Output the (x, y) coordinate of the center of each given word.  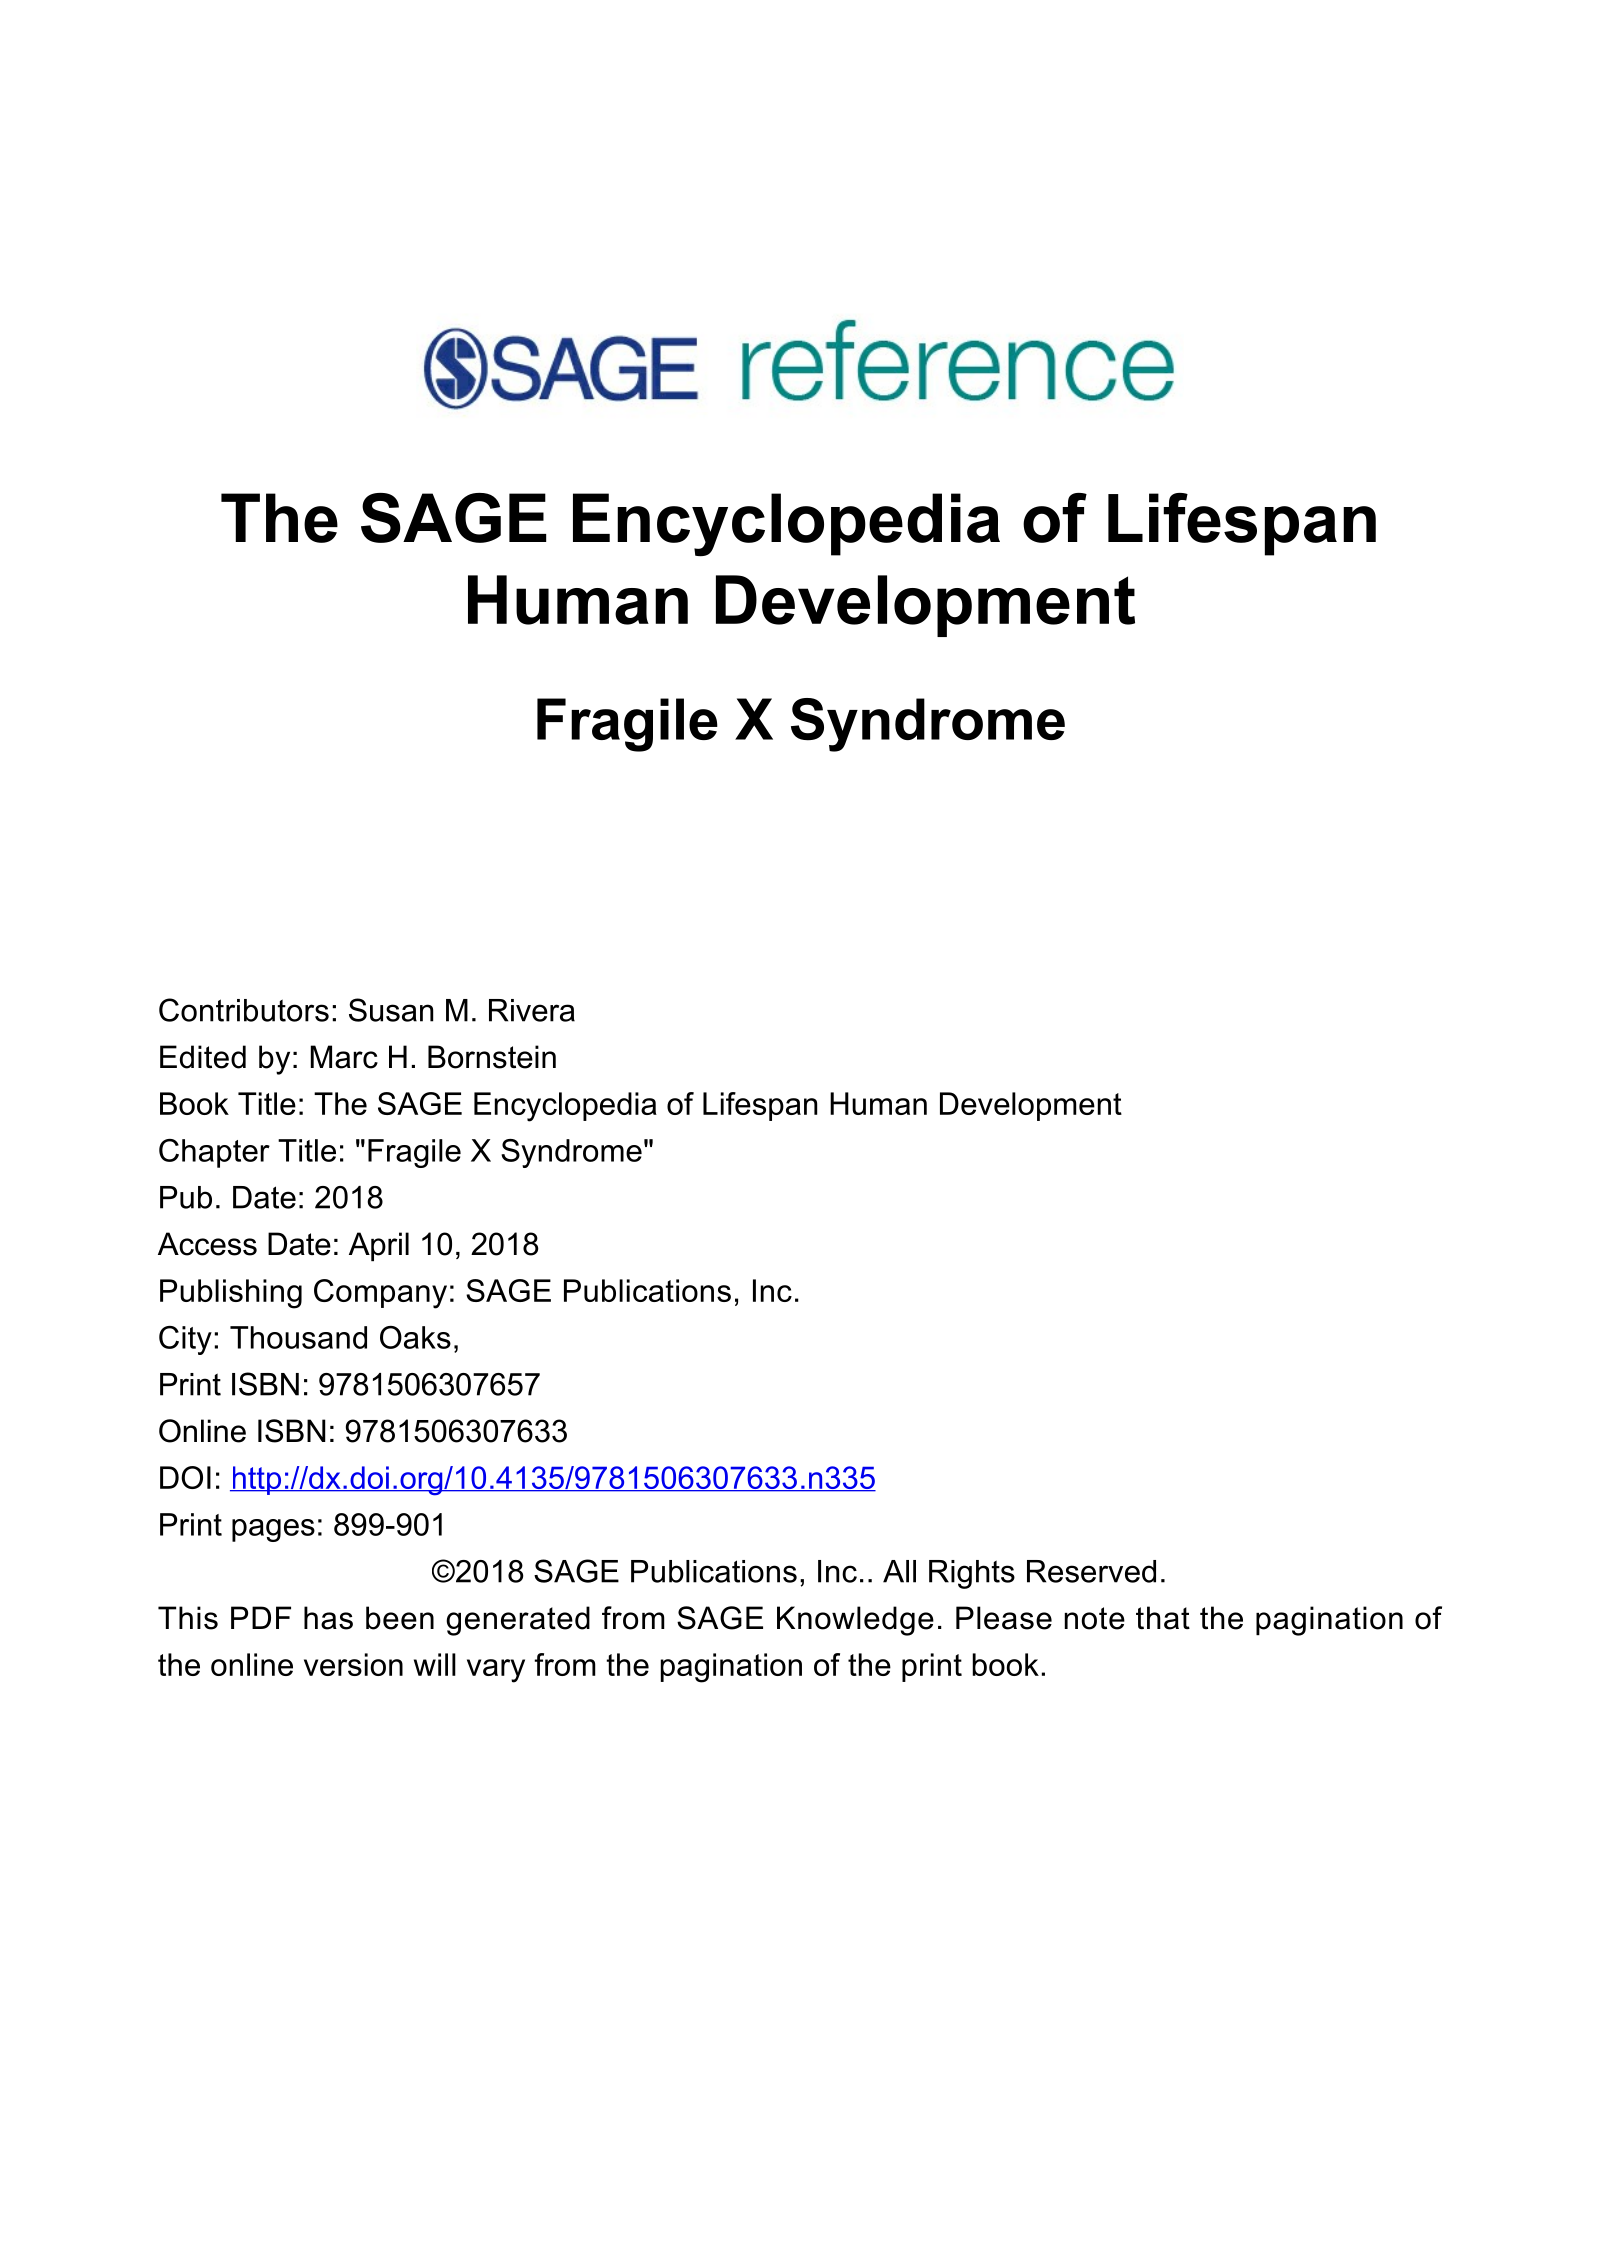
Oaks (415, 1337)
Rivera (532, 1010)
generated (518, 1621)
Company (380, 1294)
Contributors (244, 1010)
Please (1004, 1618)
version (353, 1664)
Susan (391, 1010)
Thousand (298, 1337)
